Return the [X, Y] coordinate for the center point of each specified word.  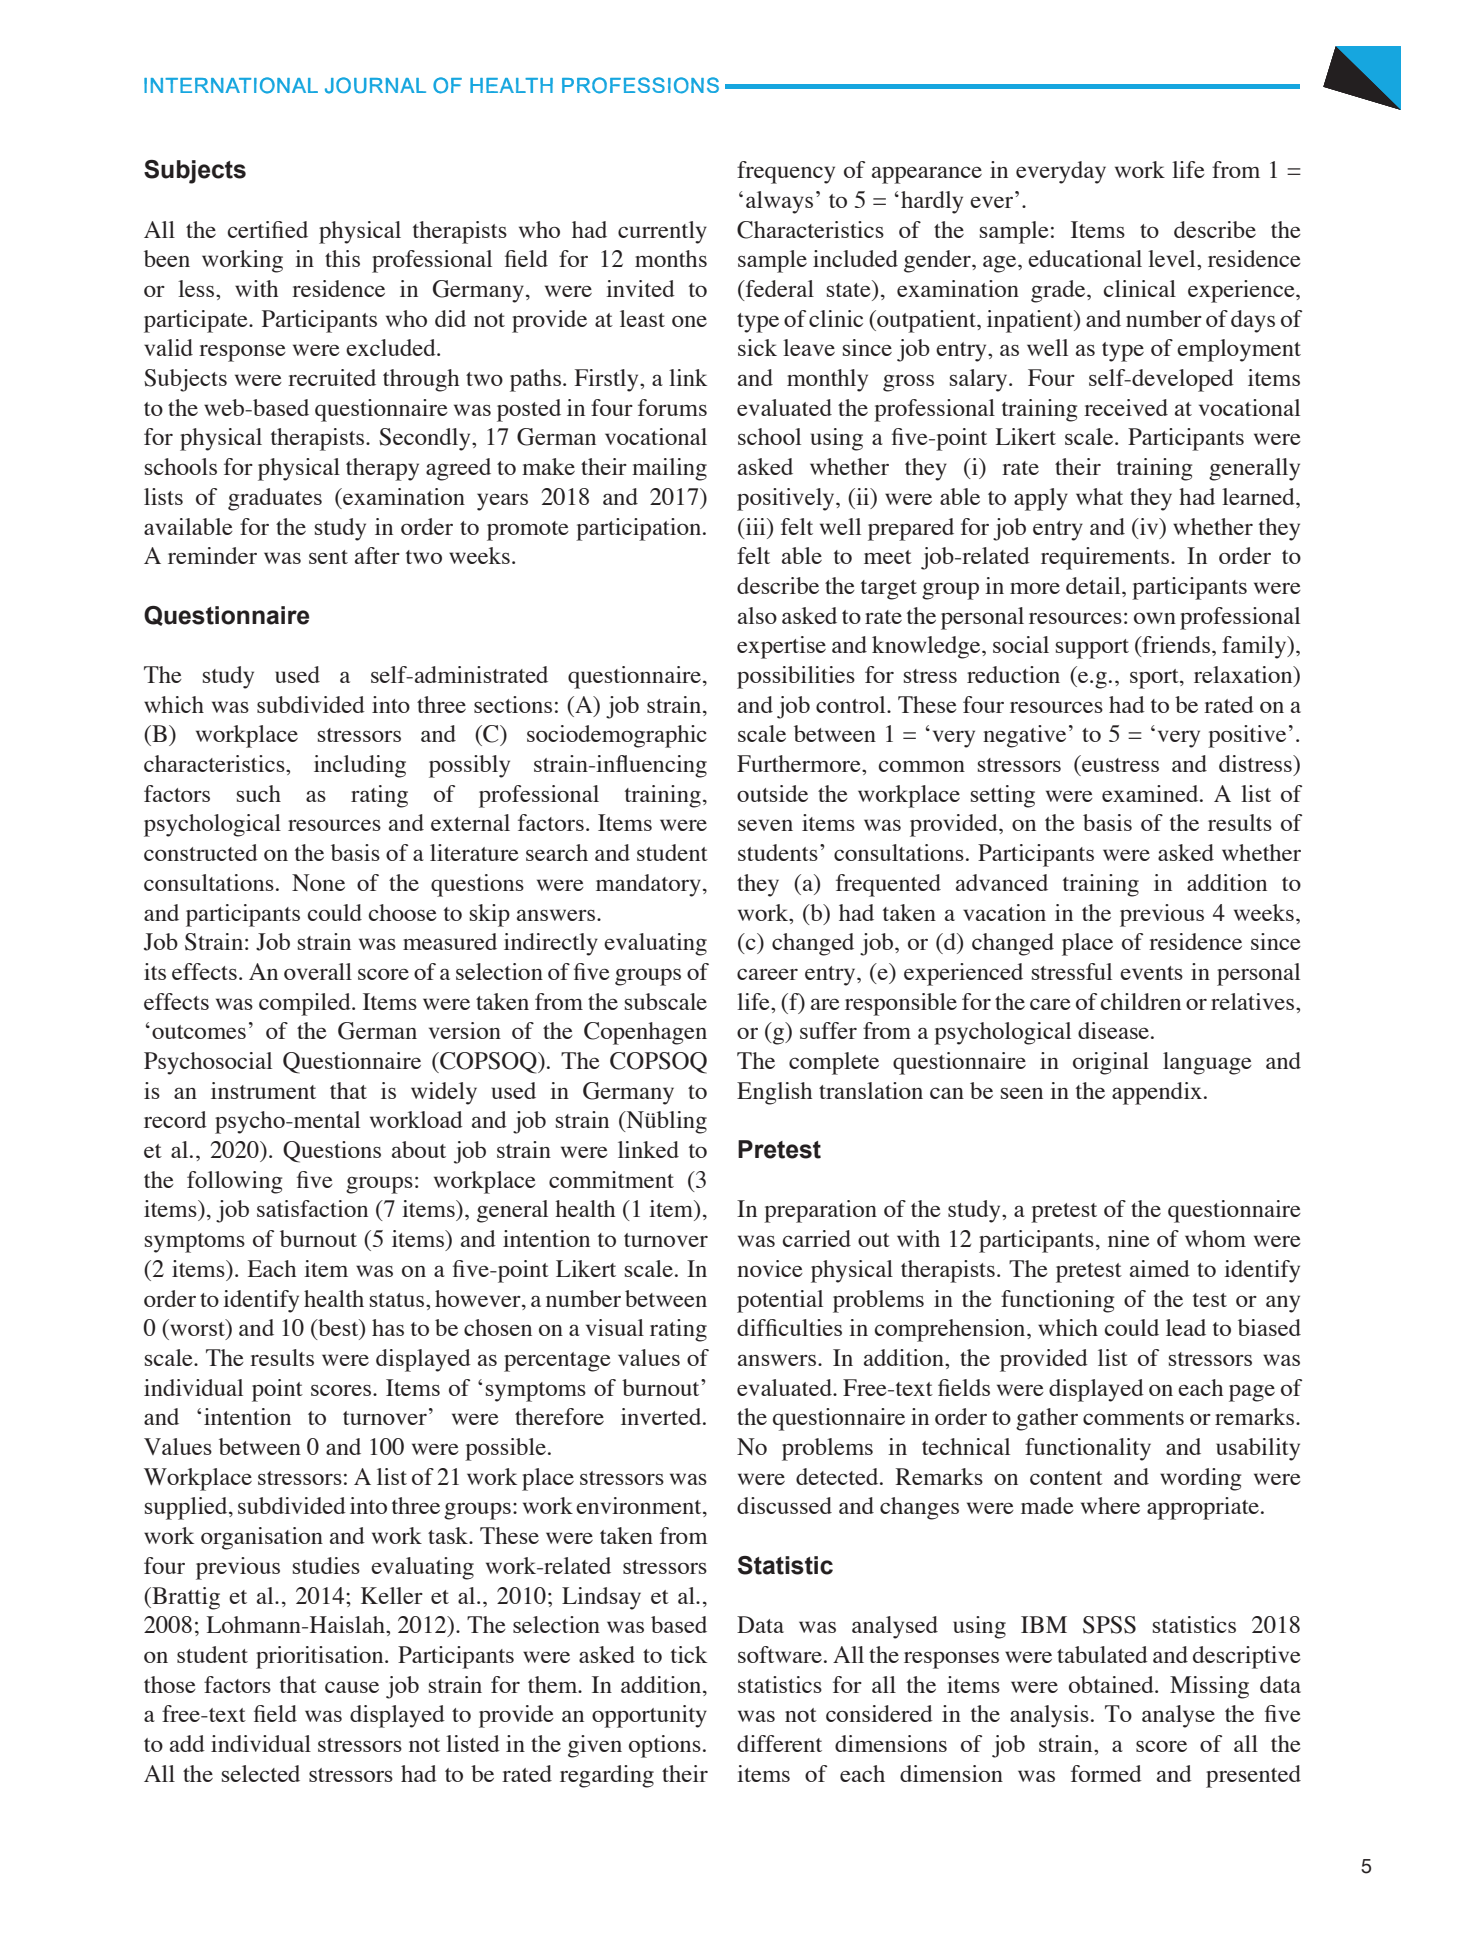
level [1173, 258]
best [338, 1329]
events [1151, 973]
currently [662, 232]
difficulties [789, 1327]
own [1155, 618]
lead [1186, 1327]
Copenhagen [645, 1033]
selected [261, 1773]
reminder [212, 555]
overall [318, 971]
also [757, 615]
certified [268, 229]
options [665, 1746]
